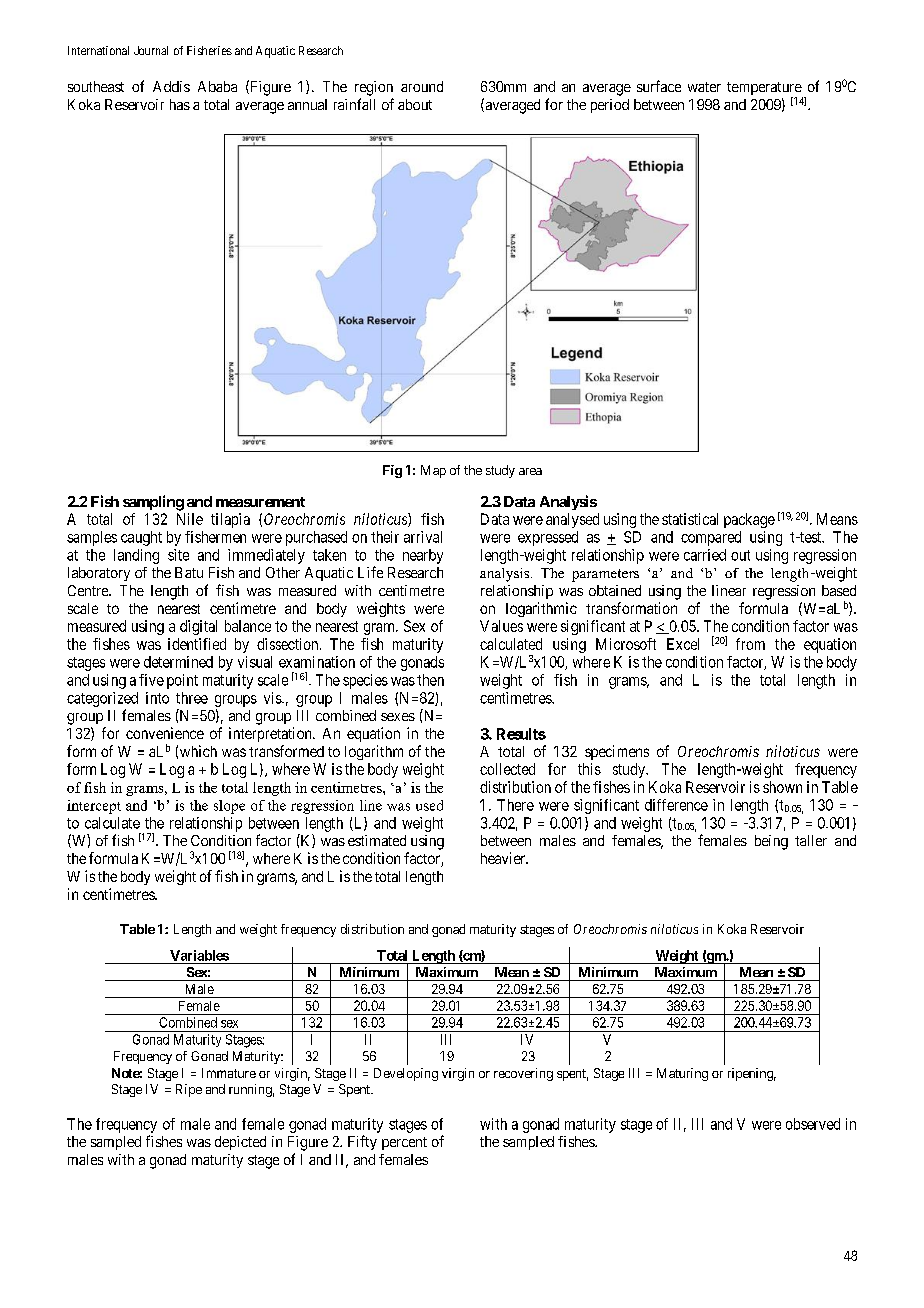 The image size is (924, 1308). Describe the element at coordinates (171, 86) in the page. I see `Addis` at that location.
